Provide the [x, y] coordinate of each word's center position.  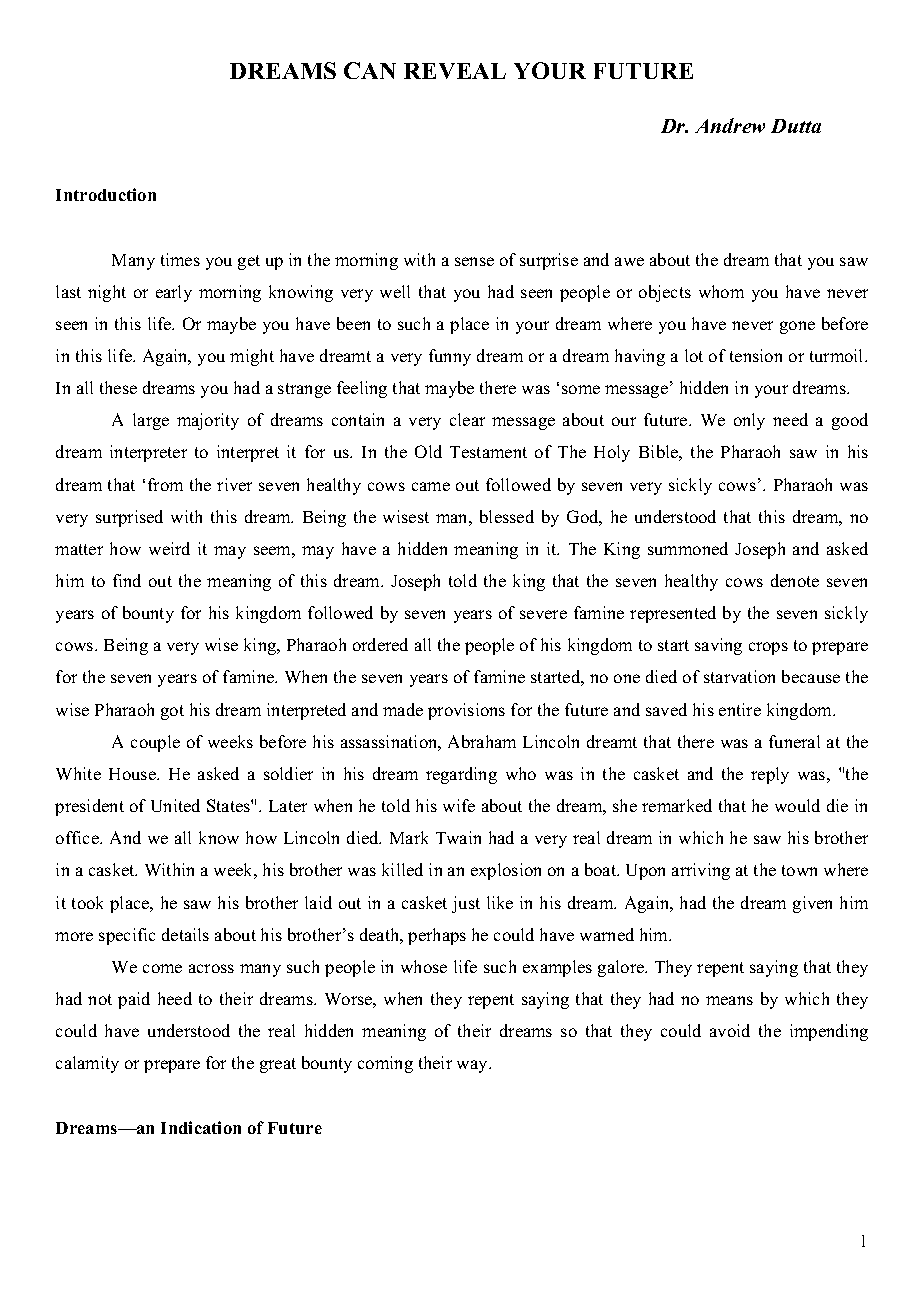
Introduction [106, 194]
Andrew [730, 125]
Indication [201, 1127]
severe [543, 614]
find [127, 580]
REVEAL [455, 71]
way [473, 1066]
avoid [730, 1030]
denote [795, 580]
